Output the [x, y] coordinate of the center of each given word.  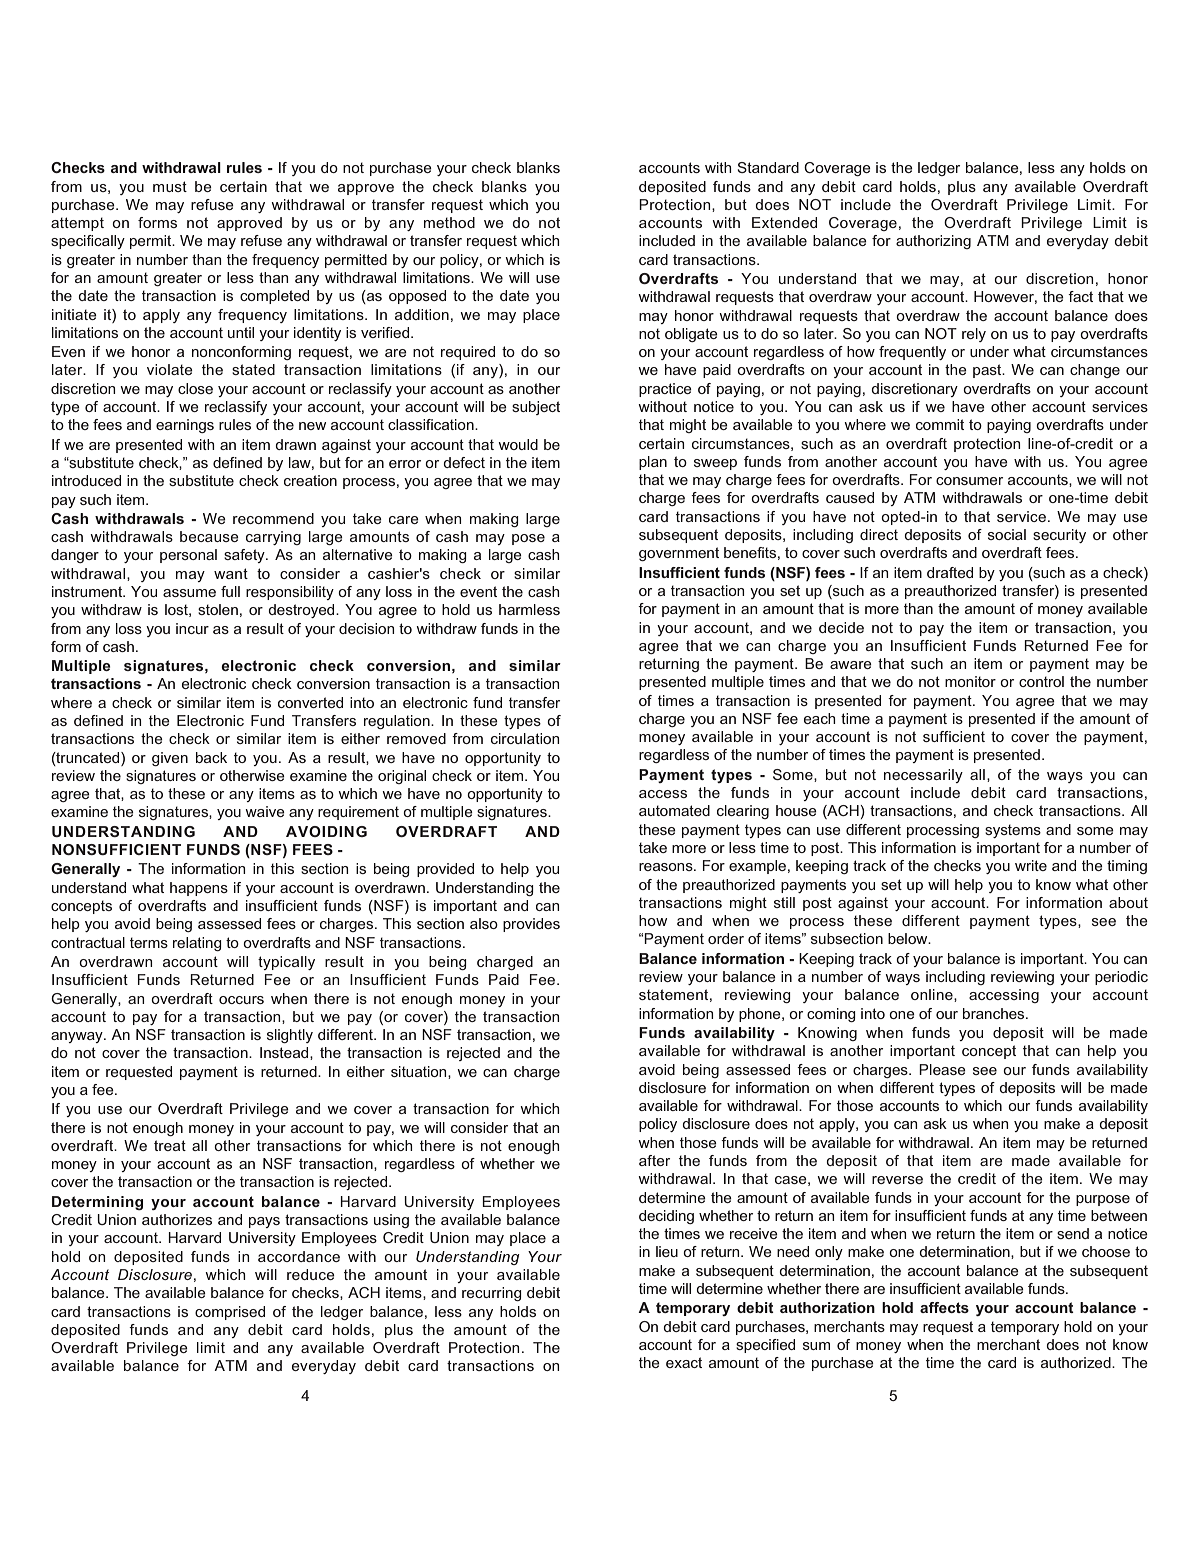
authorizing [933, 242]
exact [684, 1362]
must [170, 186]
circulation [525, 738]
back [211, 757]
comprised [230, 1313]
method [449, 222]
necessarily [923, 776]
